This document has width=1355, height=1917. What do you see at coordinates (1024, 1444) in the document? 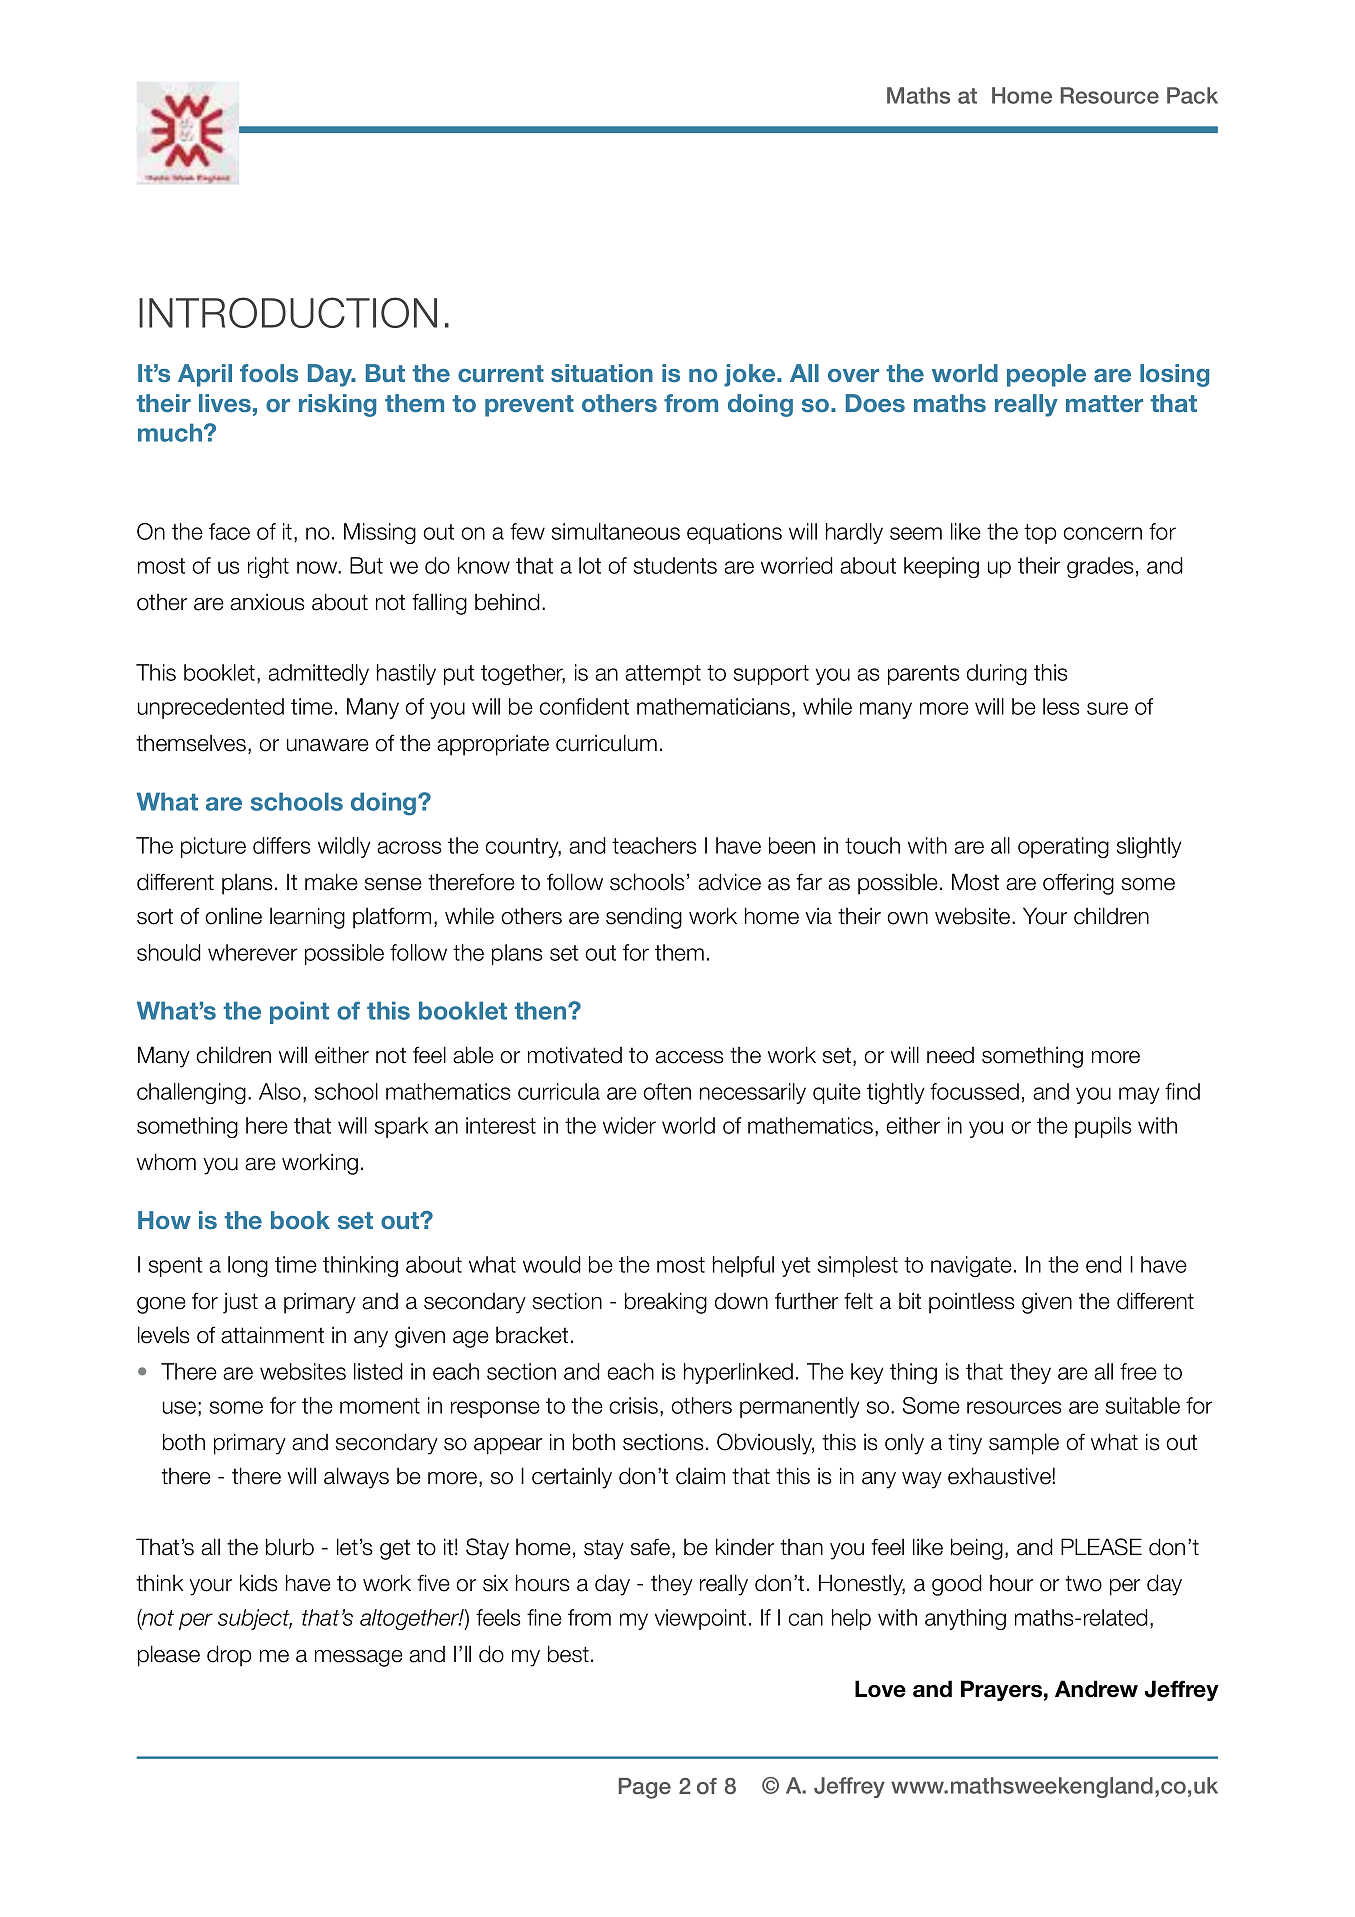
I see `sample` at bounding box center [1024, 1444].
